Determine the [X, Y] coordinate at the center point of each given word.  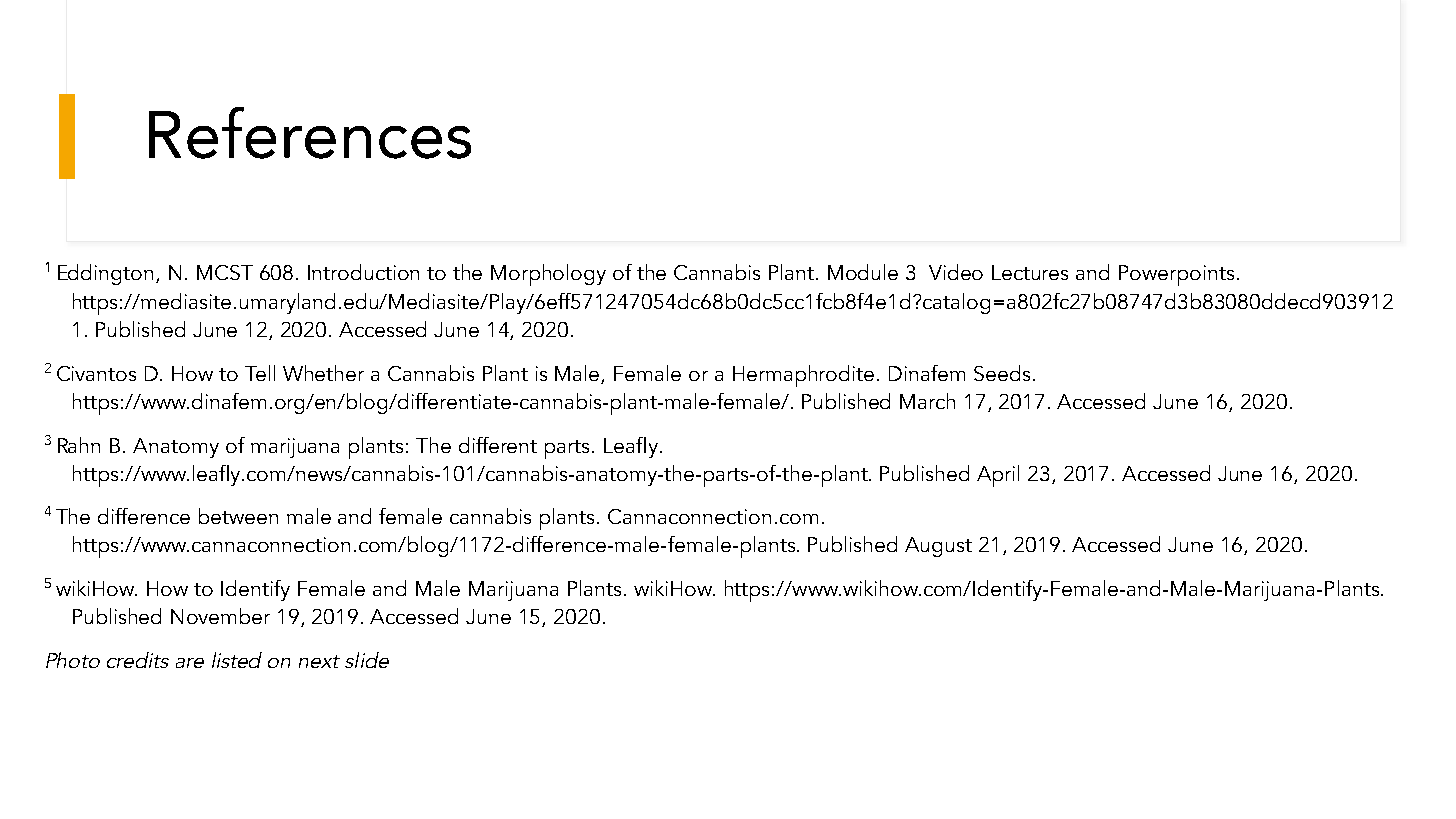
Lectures [1030, 272]
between [238, 516]
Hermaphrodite [803, 376]
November [220, 616]
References [310, 133]
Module [863, 272]
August [938, 547]
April [998, 476]
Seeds [1002, 373]
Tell [260, 373]
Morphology [548, 275]
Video [956, 272]
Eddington [105, 274]
